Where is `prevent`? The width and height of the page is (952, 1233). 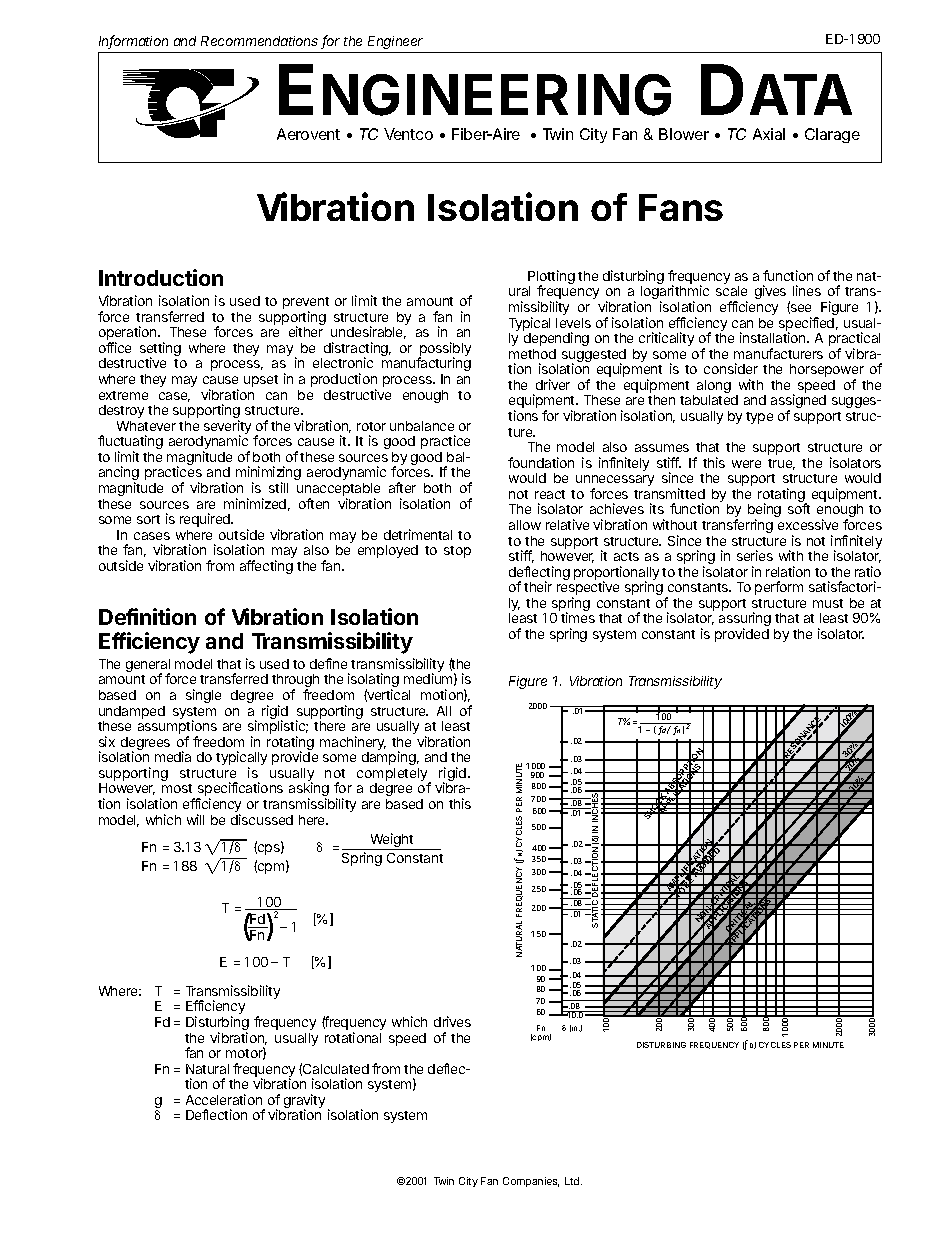
prevent is located at coordinates (306, 304).
